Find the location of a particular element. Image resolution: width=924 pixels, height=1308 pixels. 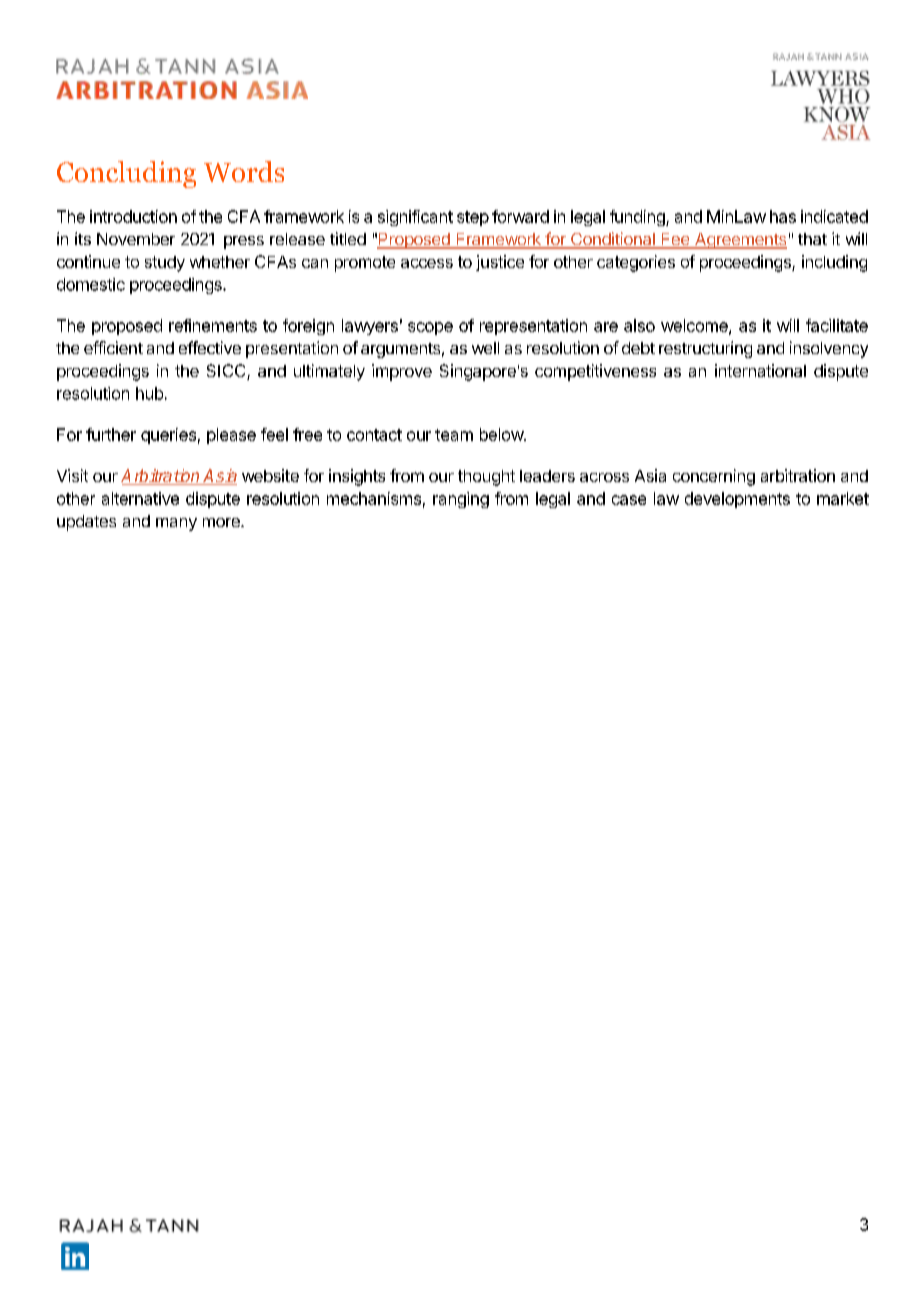

step is located at coordinates (473, 218).
